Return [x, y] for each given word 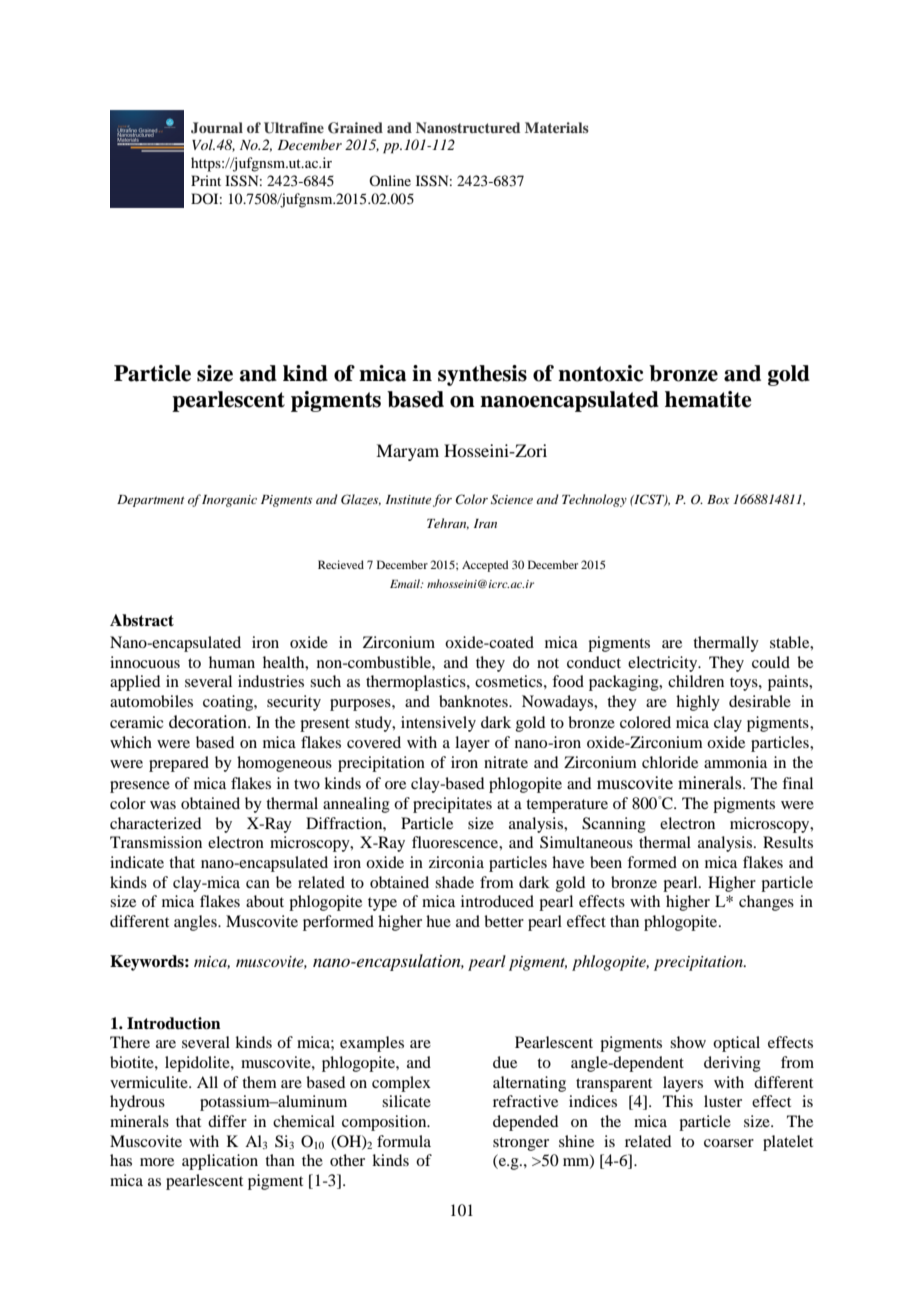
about [265, 901]
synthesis [482, 375]
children [696, 681]
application [220, 1162]
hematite [708, 399]
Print [206, 180]
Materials [557, 127]
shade [454, 882]
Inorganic [229, 501]
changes [766, 903]
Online [390, 180]
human [232, 662]
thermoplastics [417, 683]
